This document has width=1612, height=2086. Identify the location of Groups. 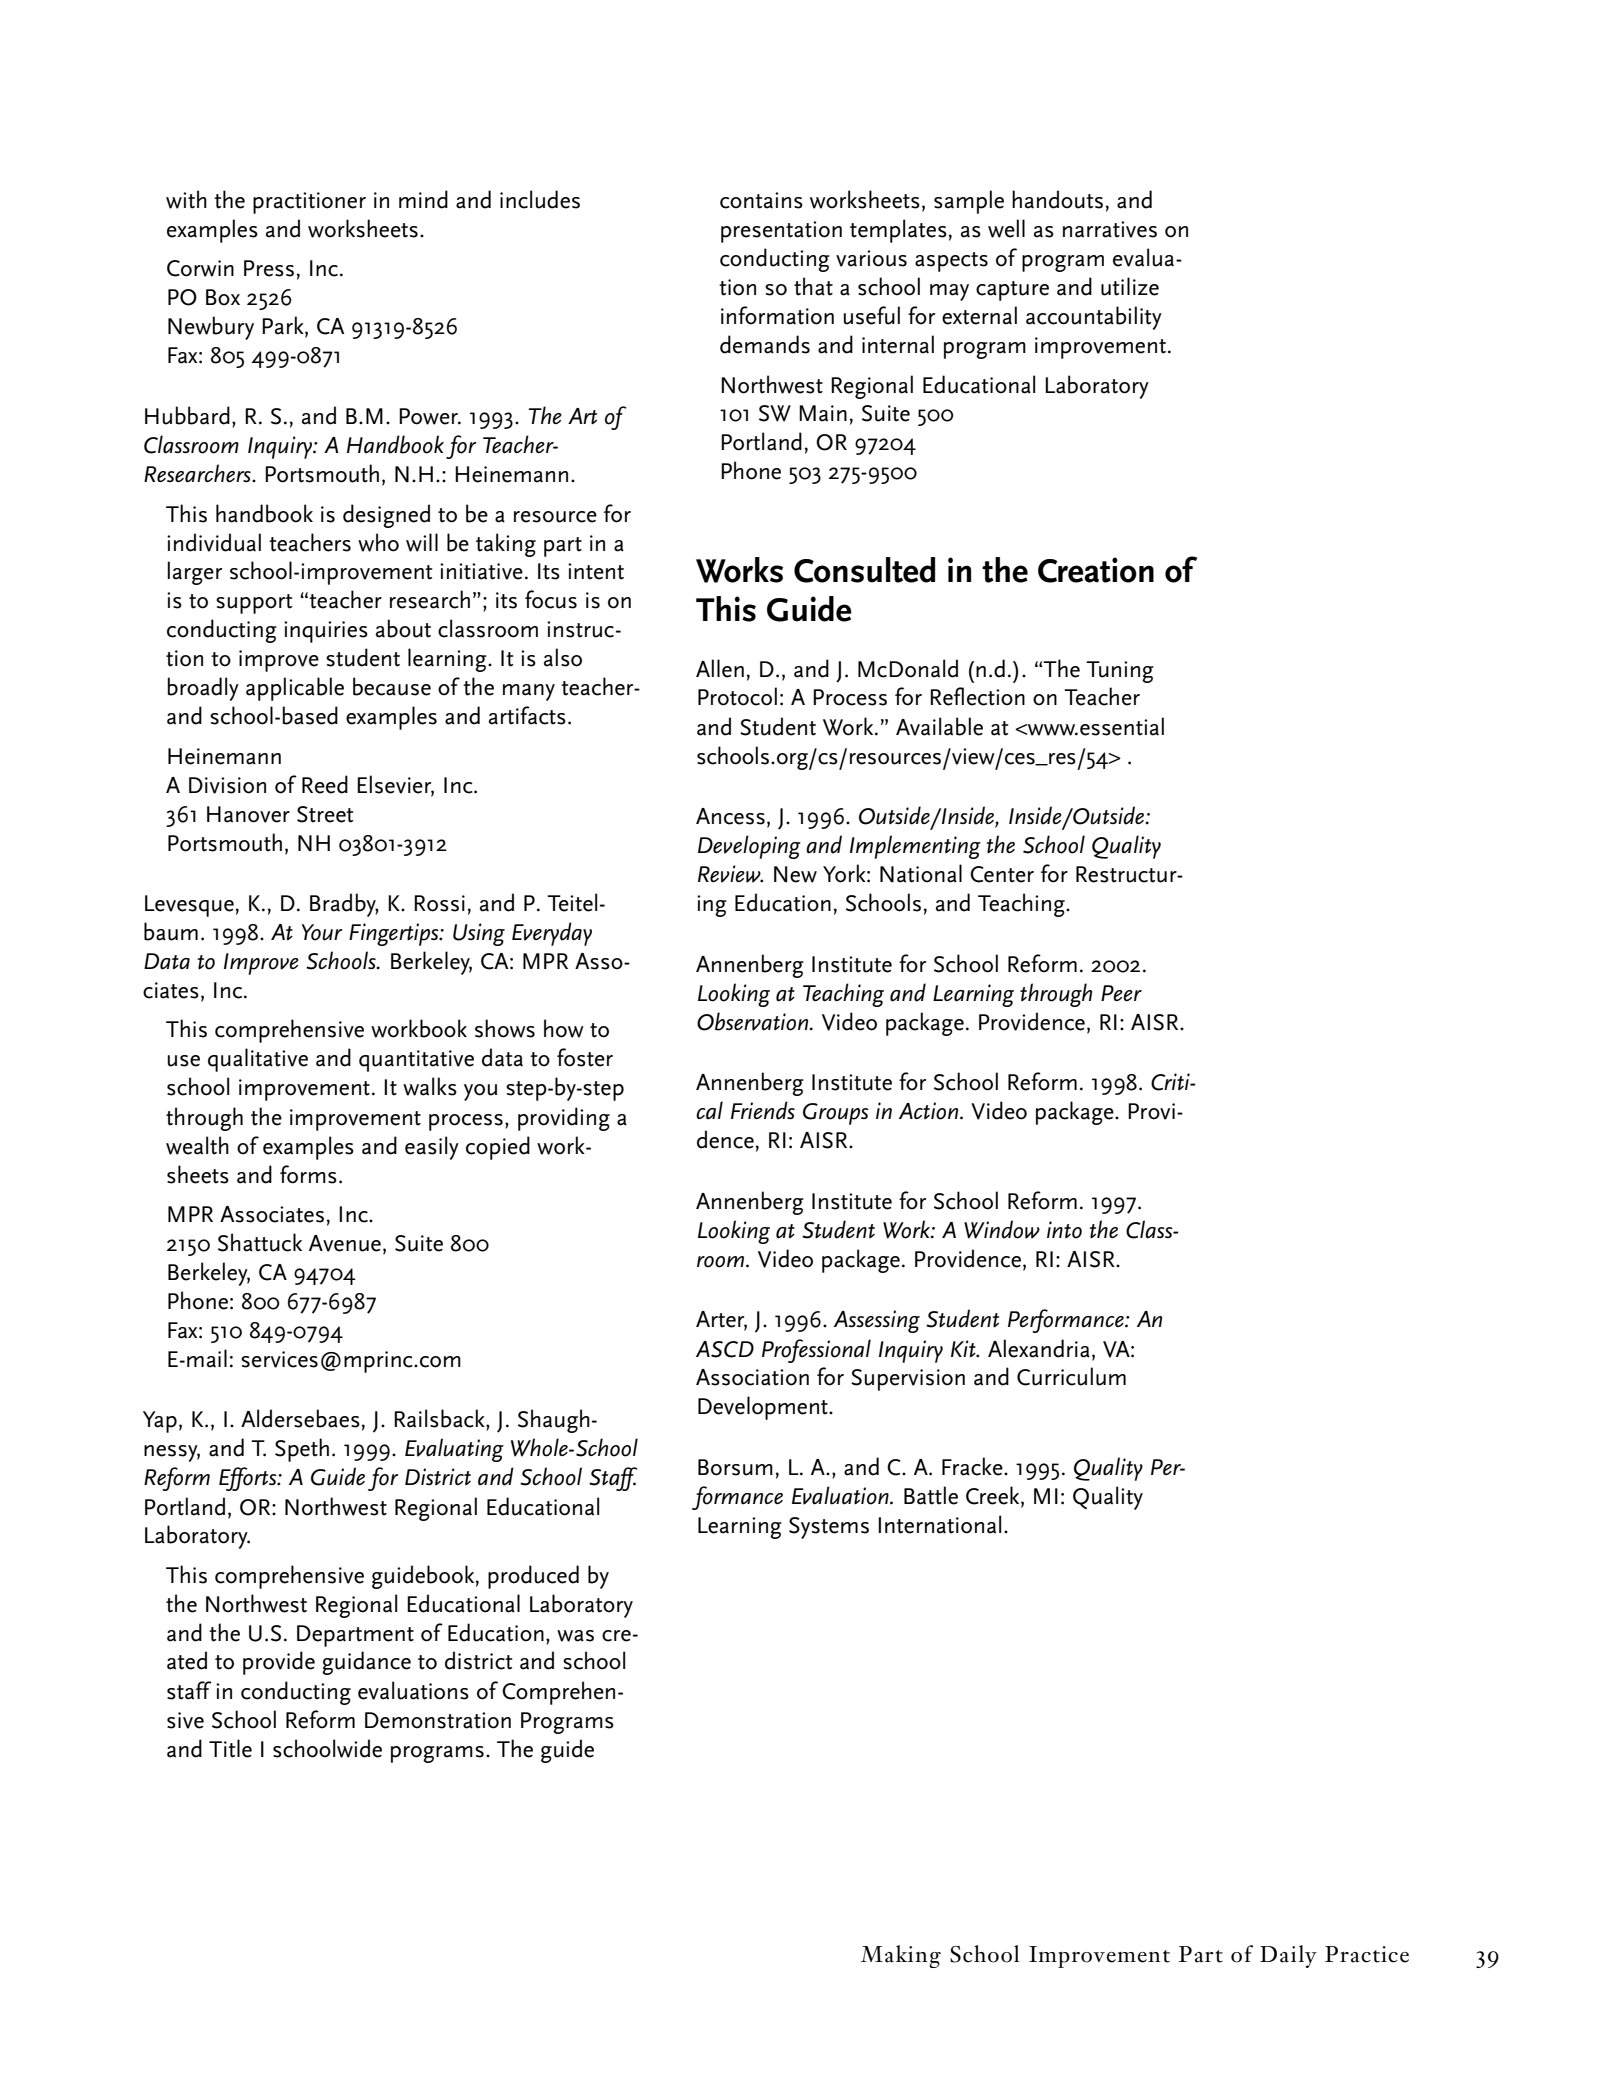
(836, 1114).
